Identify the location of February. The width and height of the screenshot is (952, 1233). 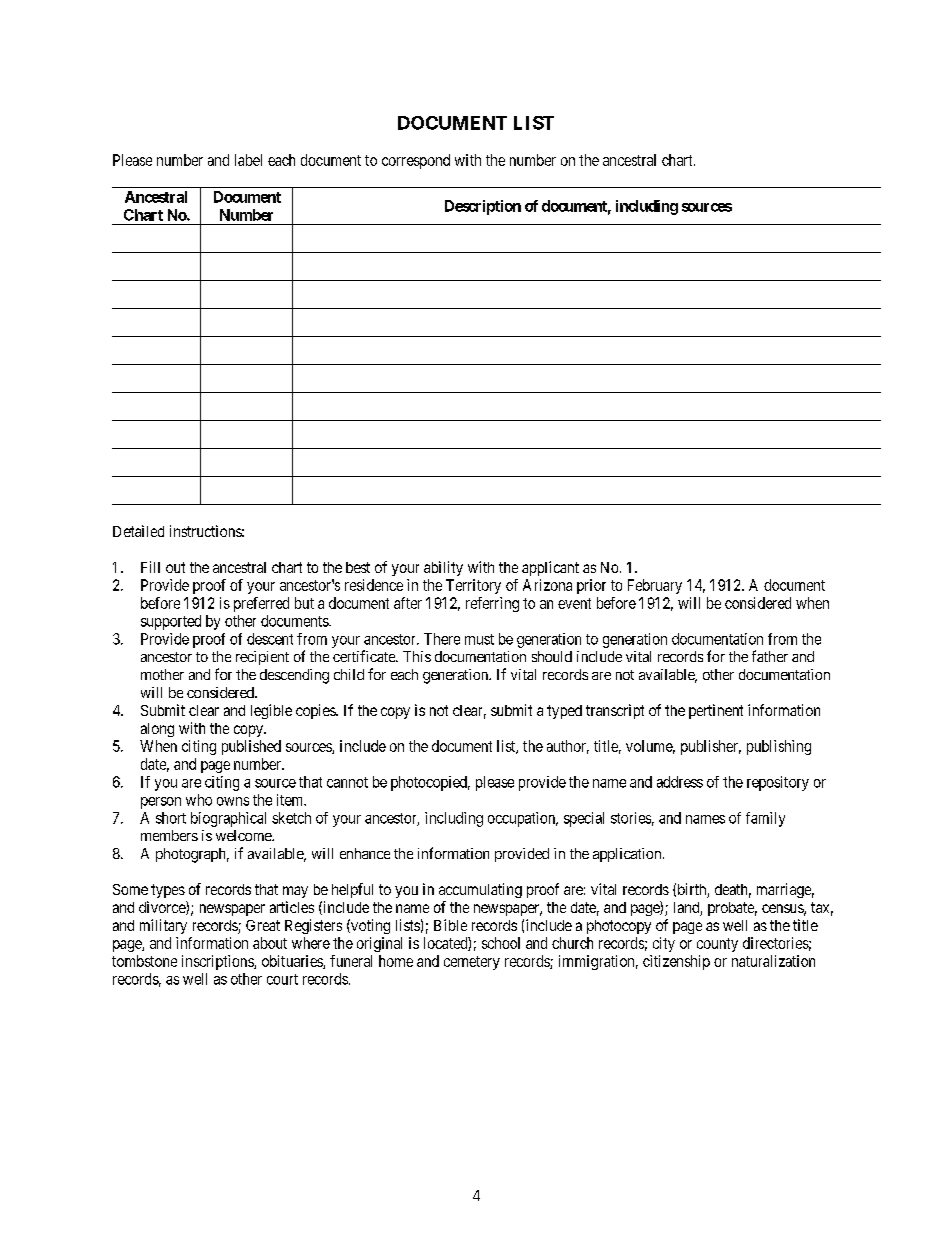
(655, 586).
